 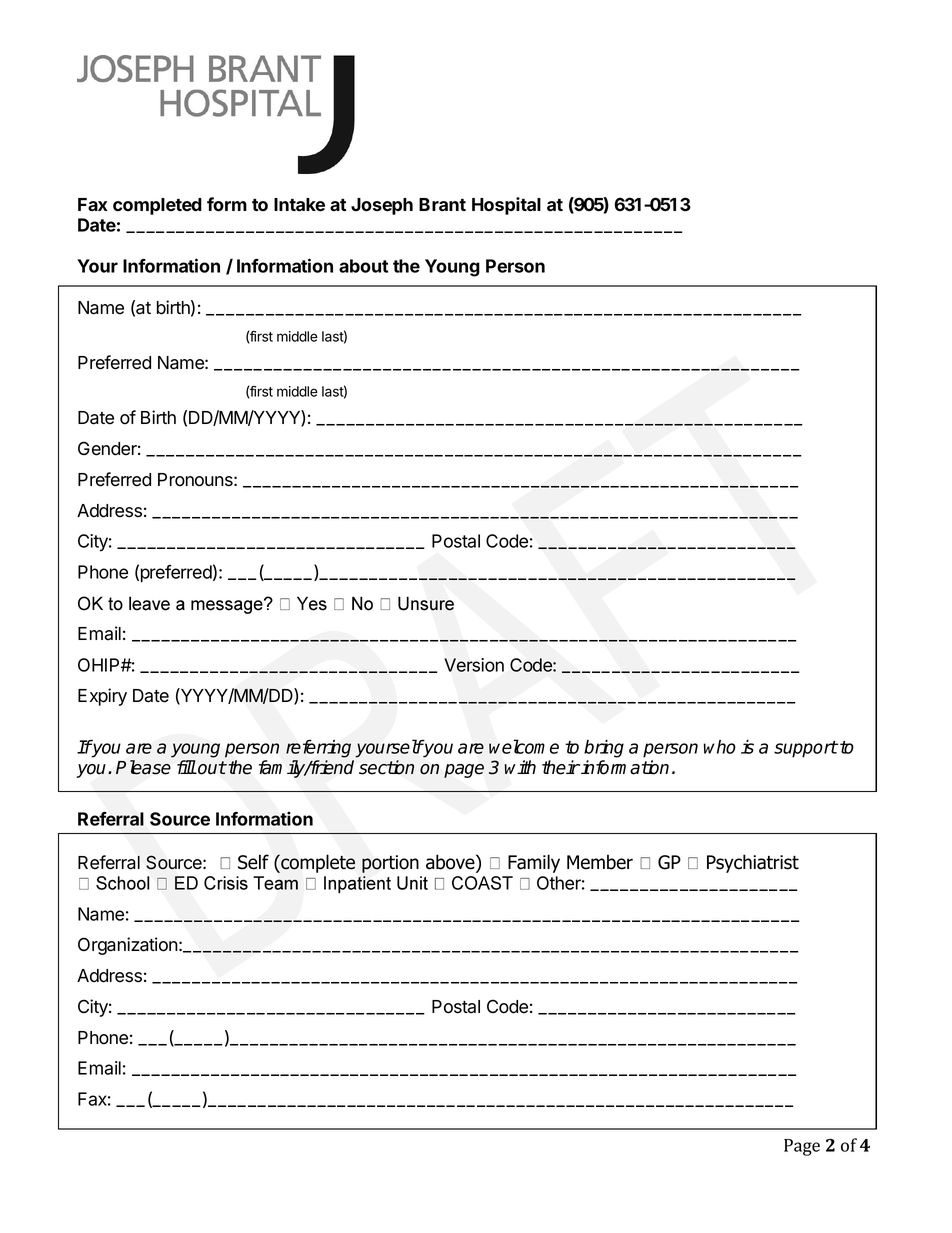 What do you see at coordinates (474, 665) in the document?
I see `Version` at bounding box center [474, 665].
